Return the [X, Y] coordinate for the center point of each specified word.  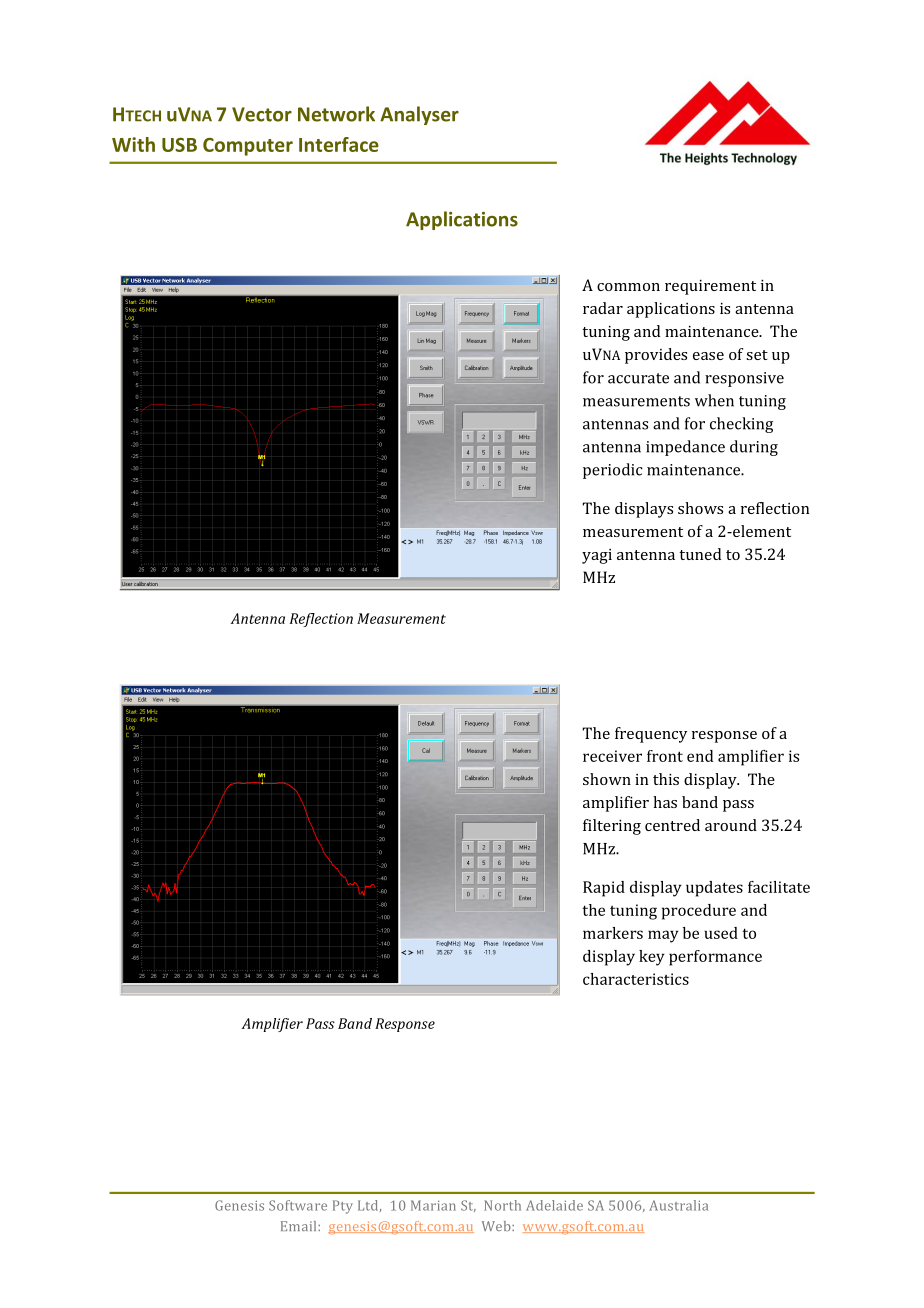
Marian [433, 1205]
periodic [613, 471]
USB [179, 145]
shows [700, 508]
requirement [710, 287]
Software [298, 1205]
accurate [638, 378]
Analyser [419, 115]
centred [672, 825]
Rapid [604, 889]
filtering [612, 827]
